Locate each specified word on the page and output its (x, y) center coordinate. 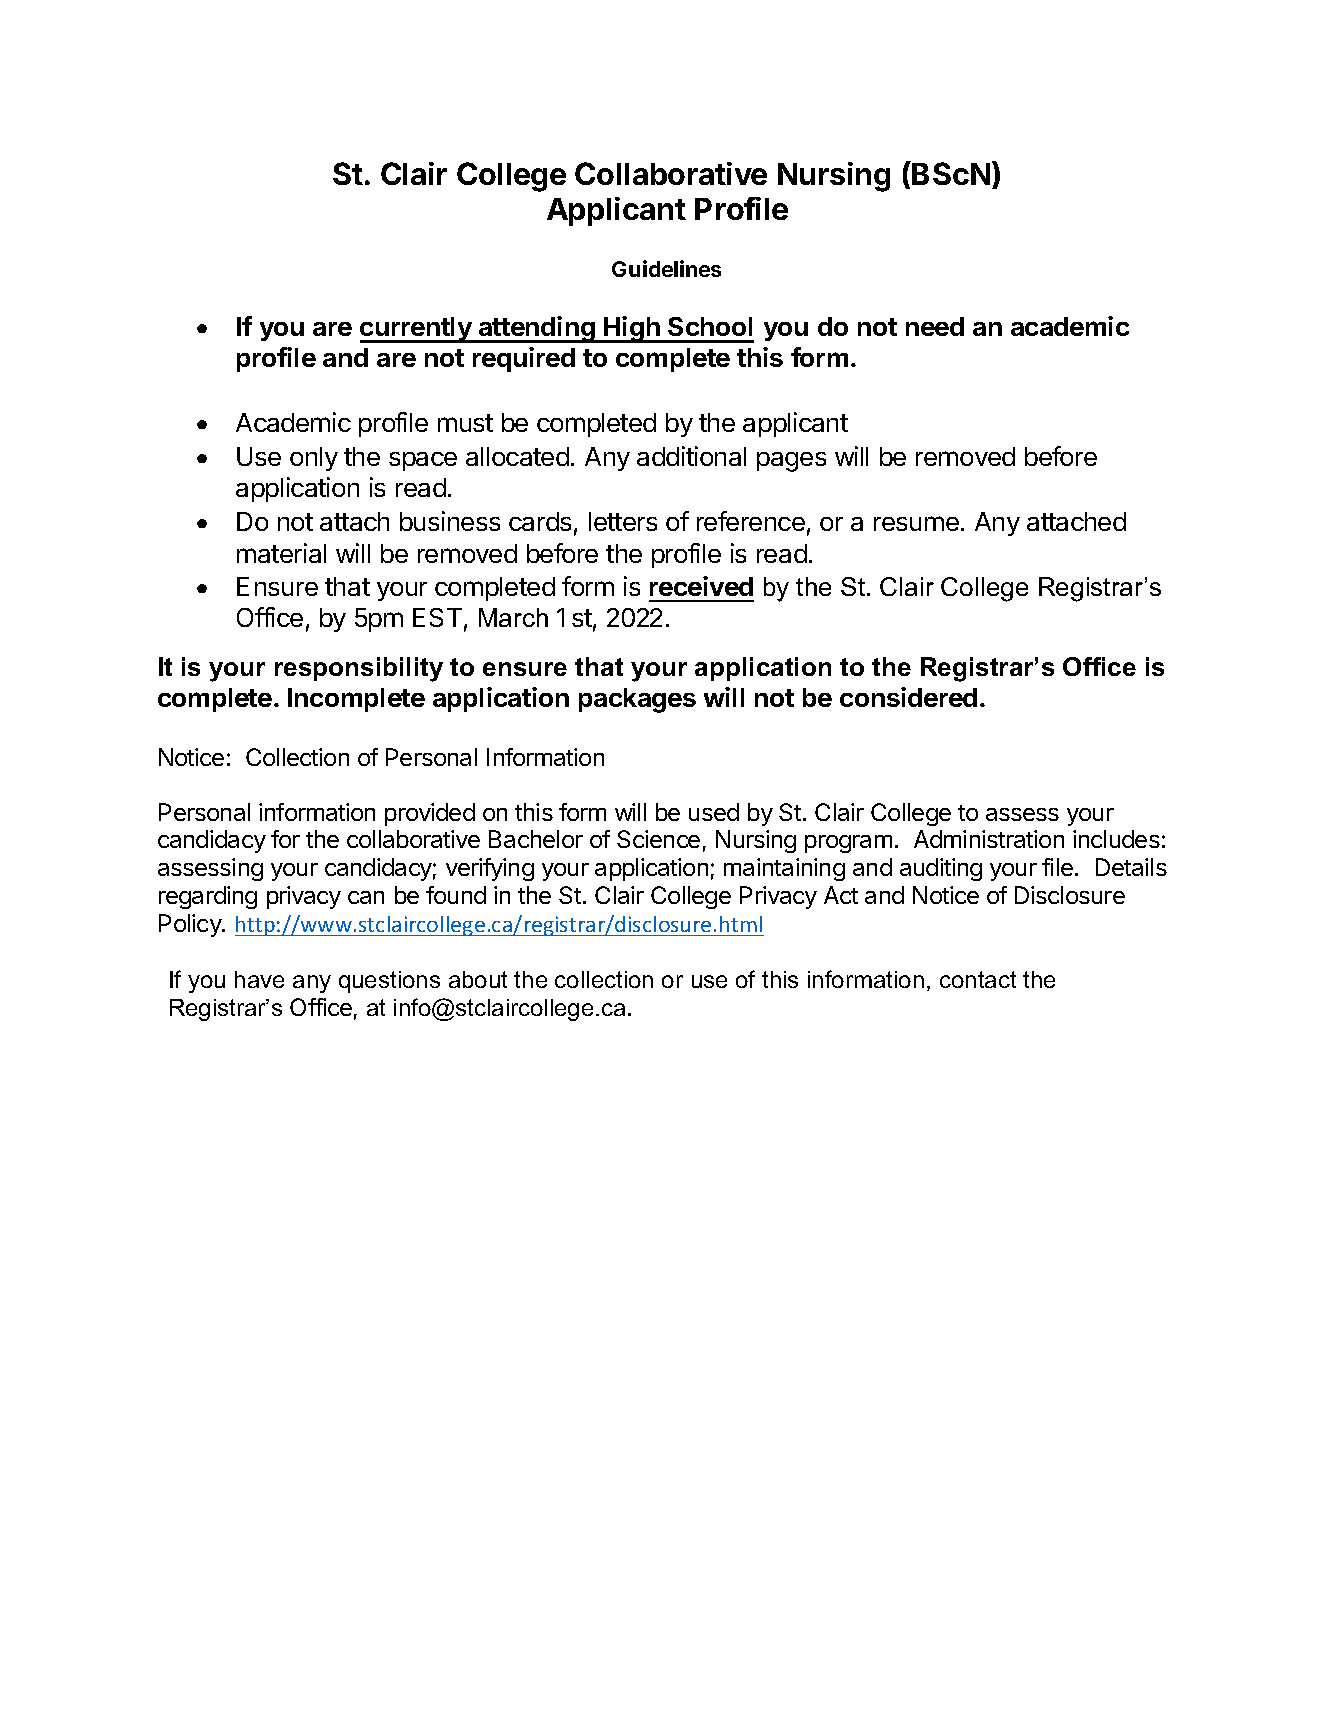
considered (908, 697)
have (259, 979)
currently (417, 330)
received (701, 586)
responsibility (359, 669)
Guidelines (666, 268)
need (935, 326)
